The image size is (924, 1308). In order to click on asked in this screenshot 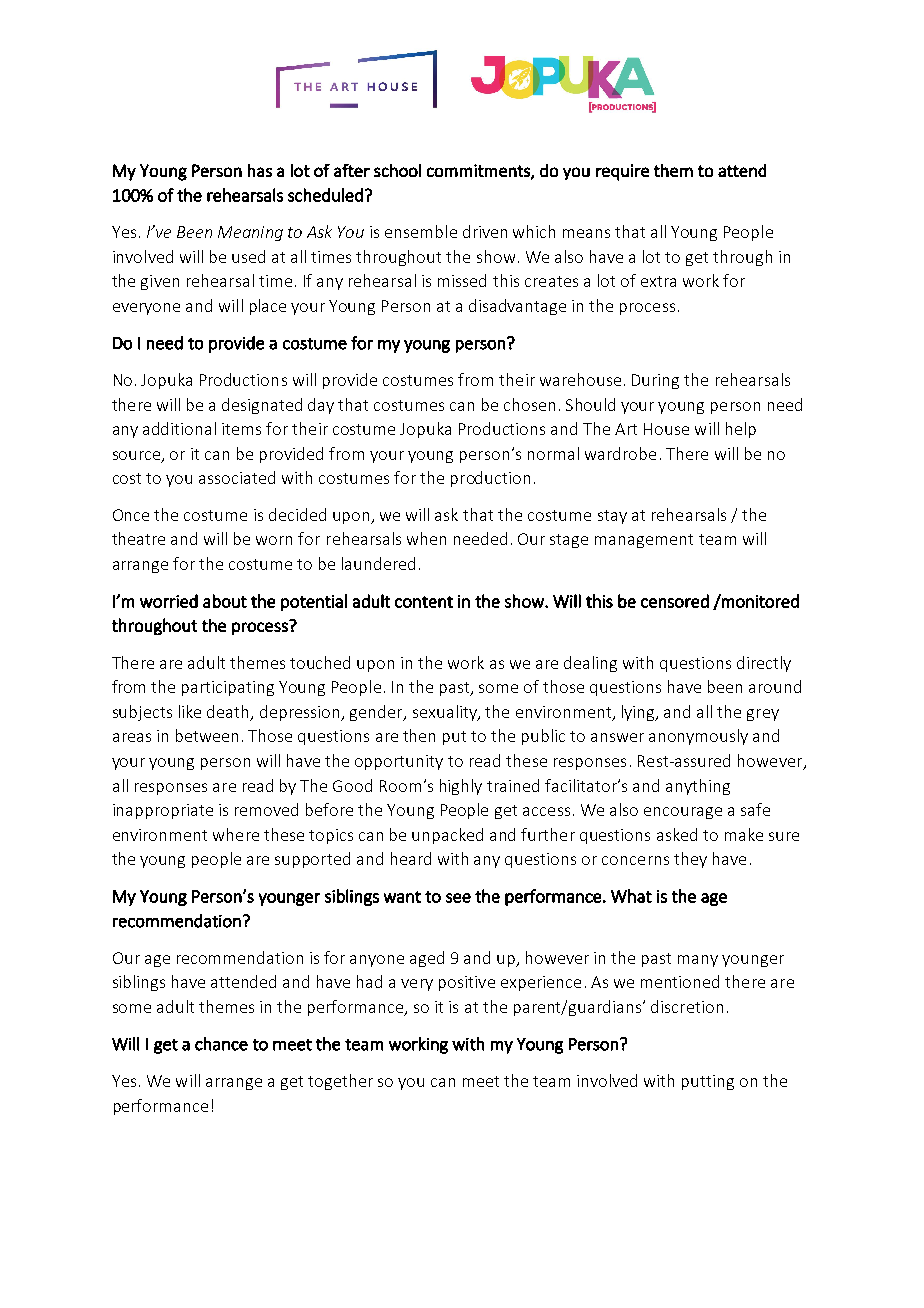, I will do `click(677, 834)`.
